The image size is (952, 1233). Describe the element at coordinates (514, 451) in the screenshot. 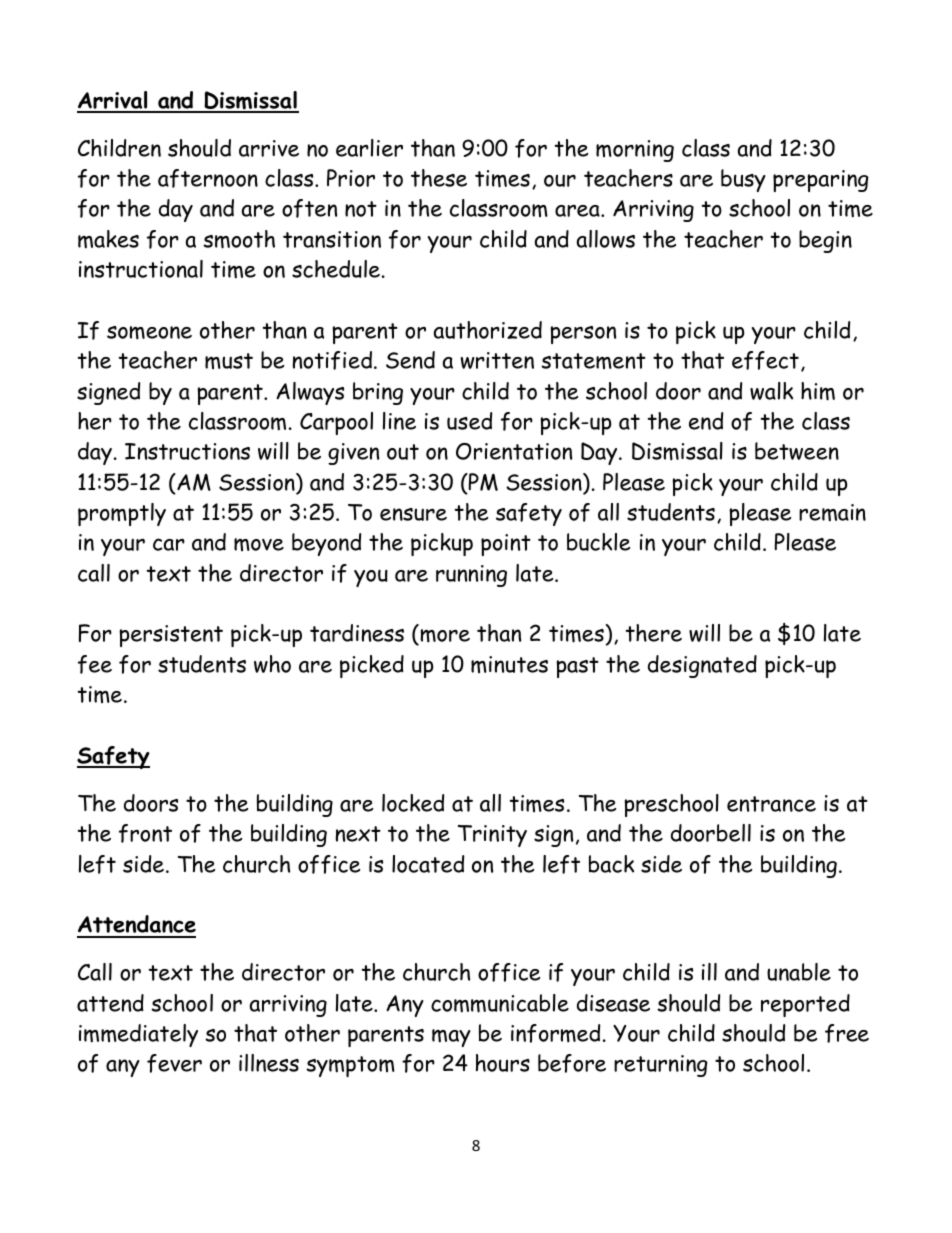

I see `Orientation` at that location.
